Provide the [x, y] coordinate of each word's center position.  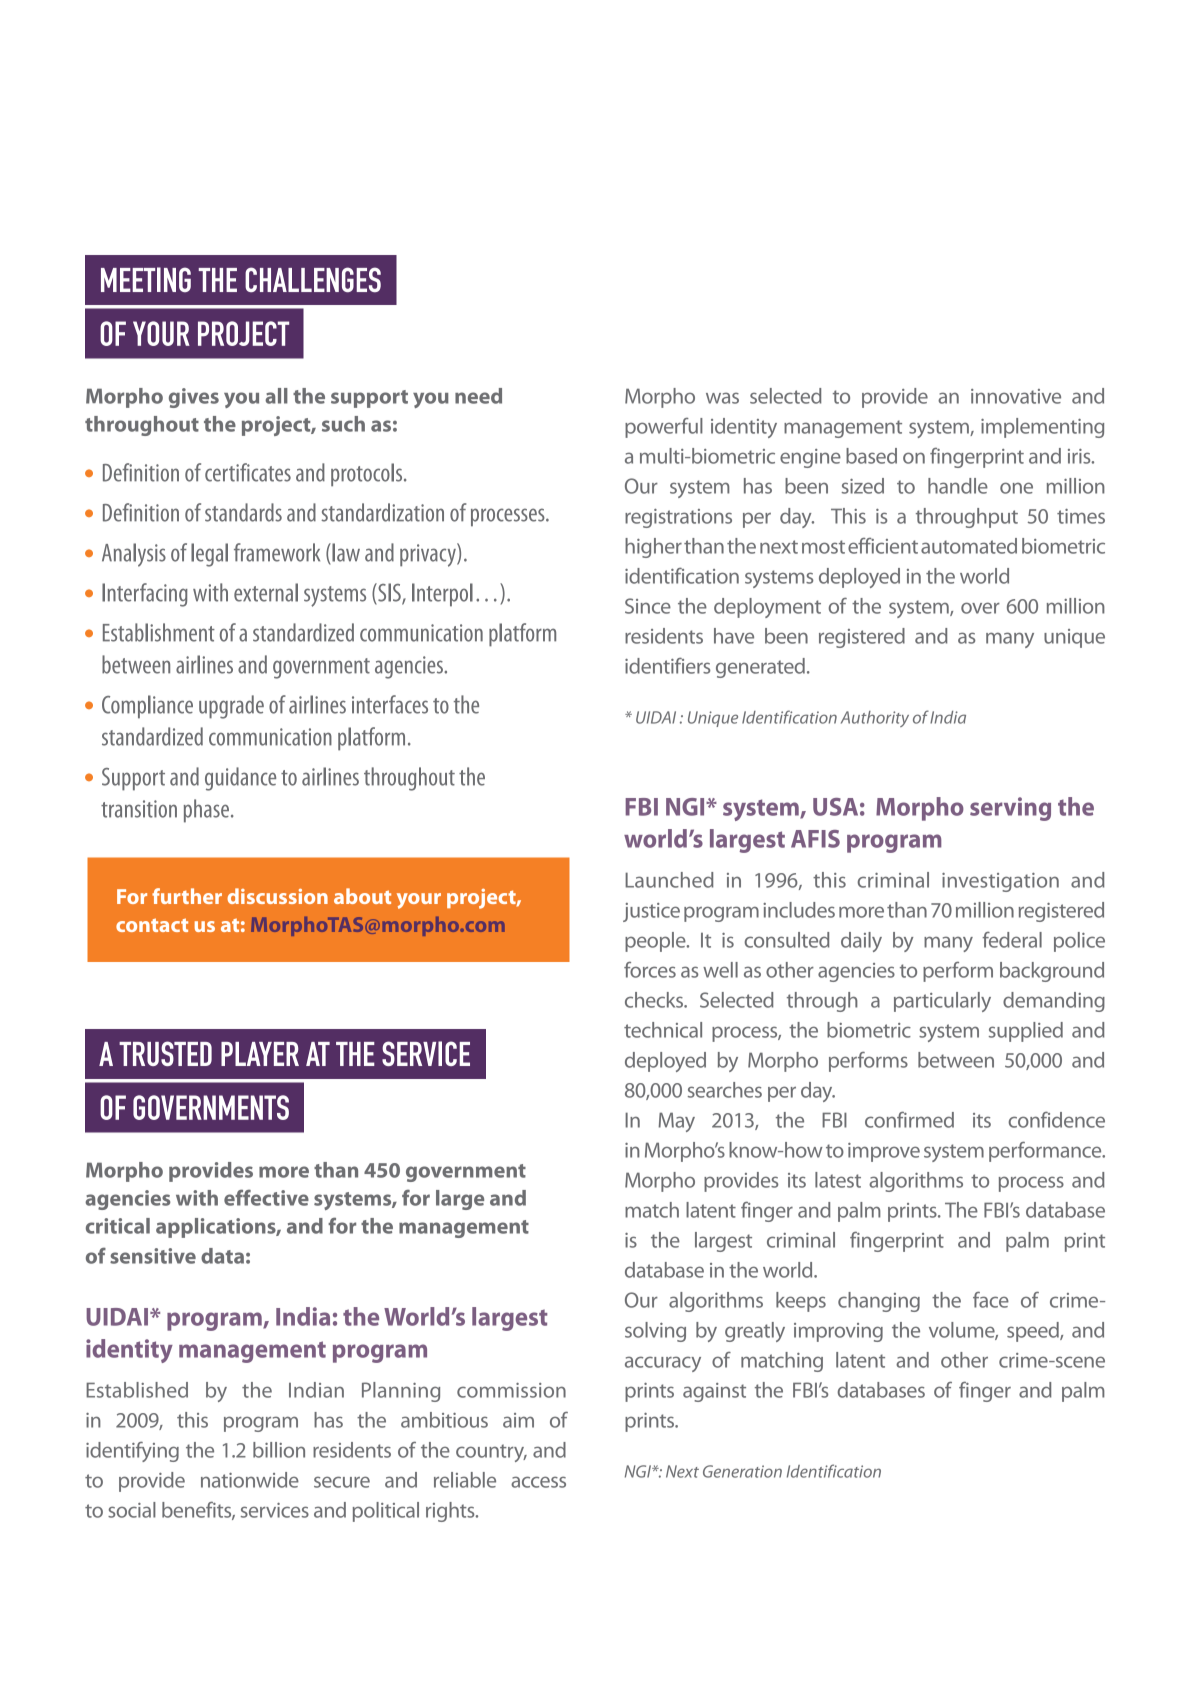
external [266, 592]
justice [651, 912]
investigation [1000, 882]
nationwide [250, 1480]
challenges [313, 279]
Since [648, 606]
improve [884, 1152]
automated [969, 546]
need [478, 396]
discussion [277, 896]
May [677, 1122]
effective [266, 1197]
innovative [1016, 396]
